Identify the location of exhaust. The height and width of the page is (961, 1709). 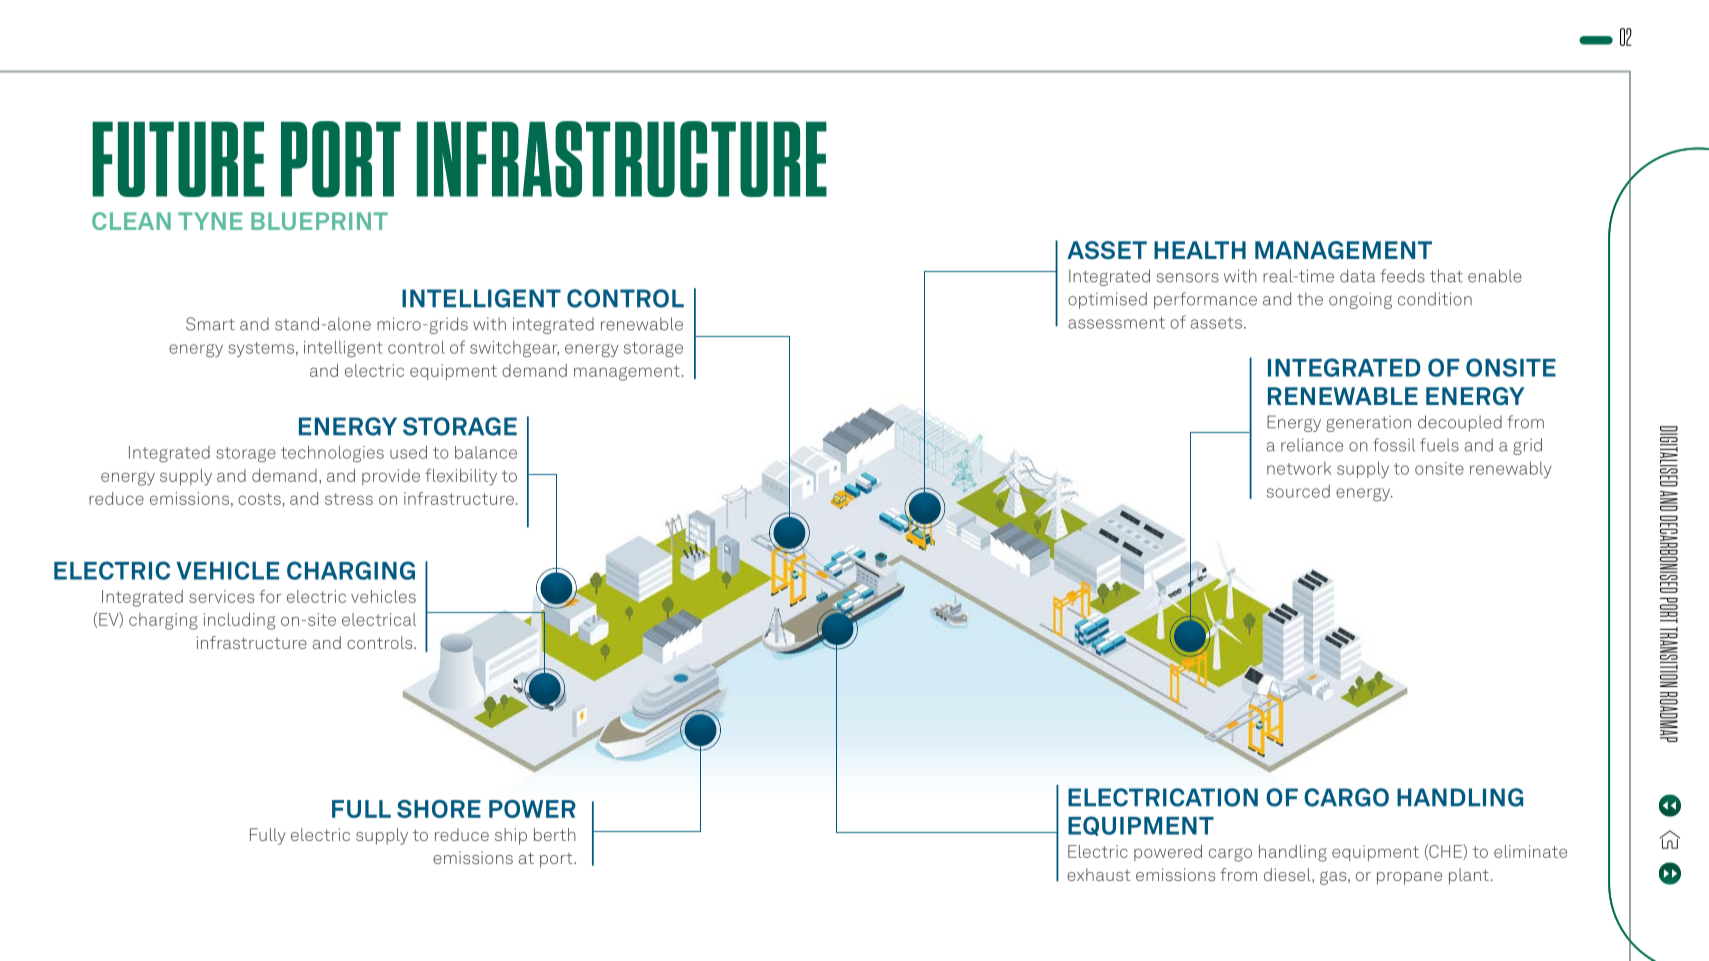
(1099, 874).
